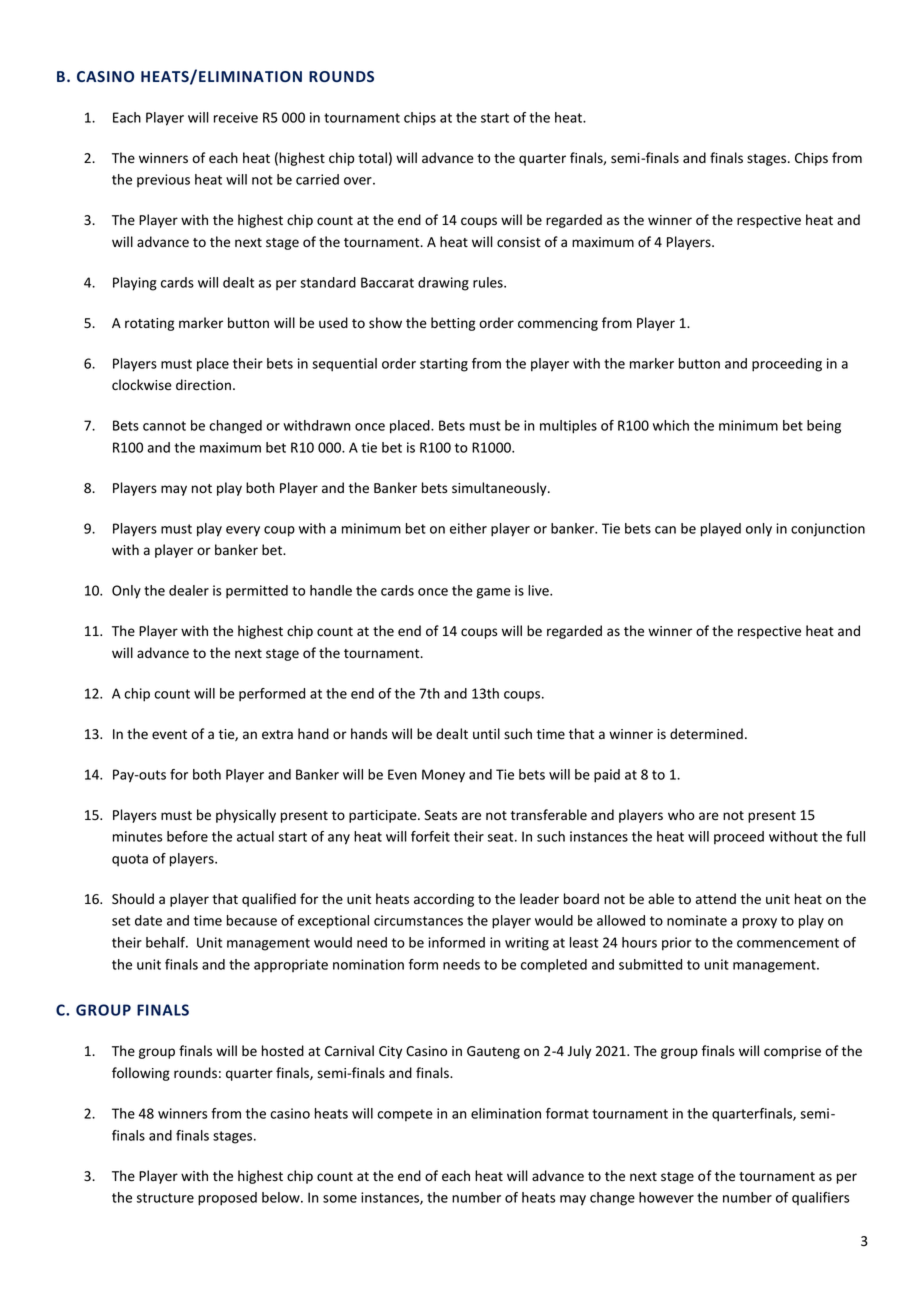 The width and height of the document is (924, 1308). What do you see at coordinates (236, 117) in the document?
I see `receive` at bounding box center [236, 117].
